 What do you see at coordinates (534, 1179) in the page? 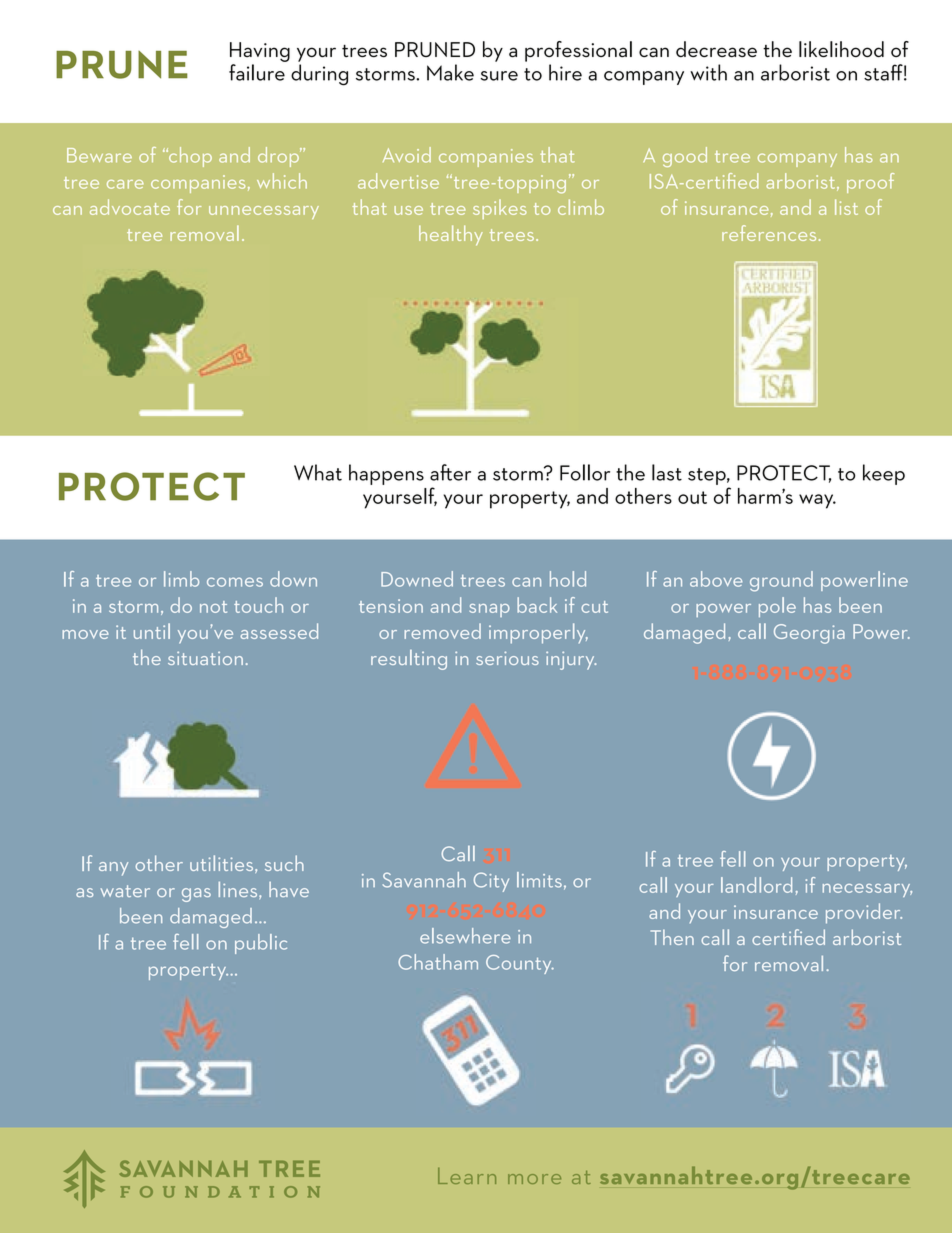
I see `more` at bounding box center [534, 1179].
